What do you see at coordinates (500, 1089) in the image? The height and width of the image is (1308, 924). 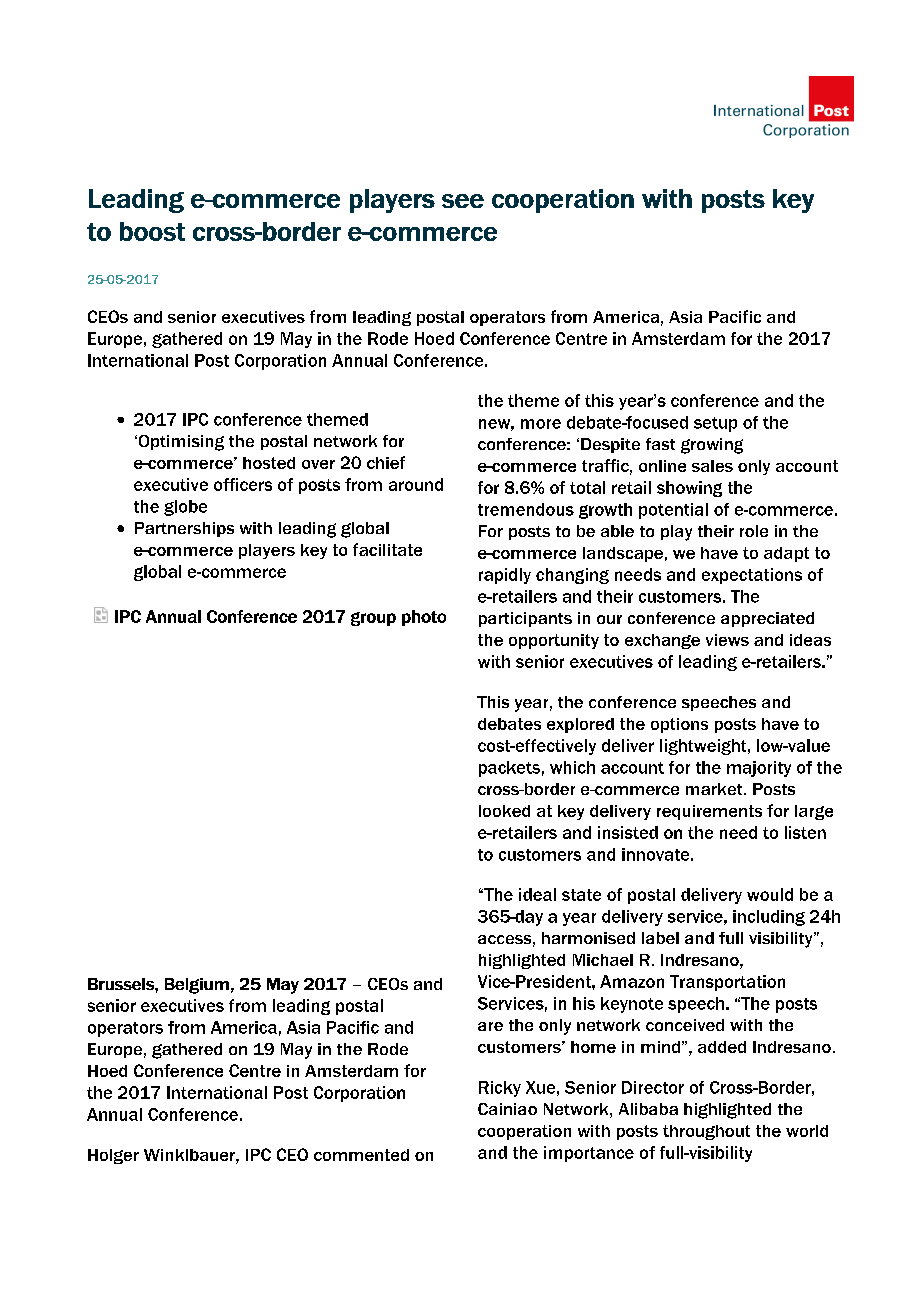 I see `Ricky` at bounding box center [500, 1089].
